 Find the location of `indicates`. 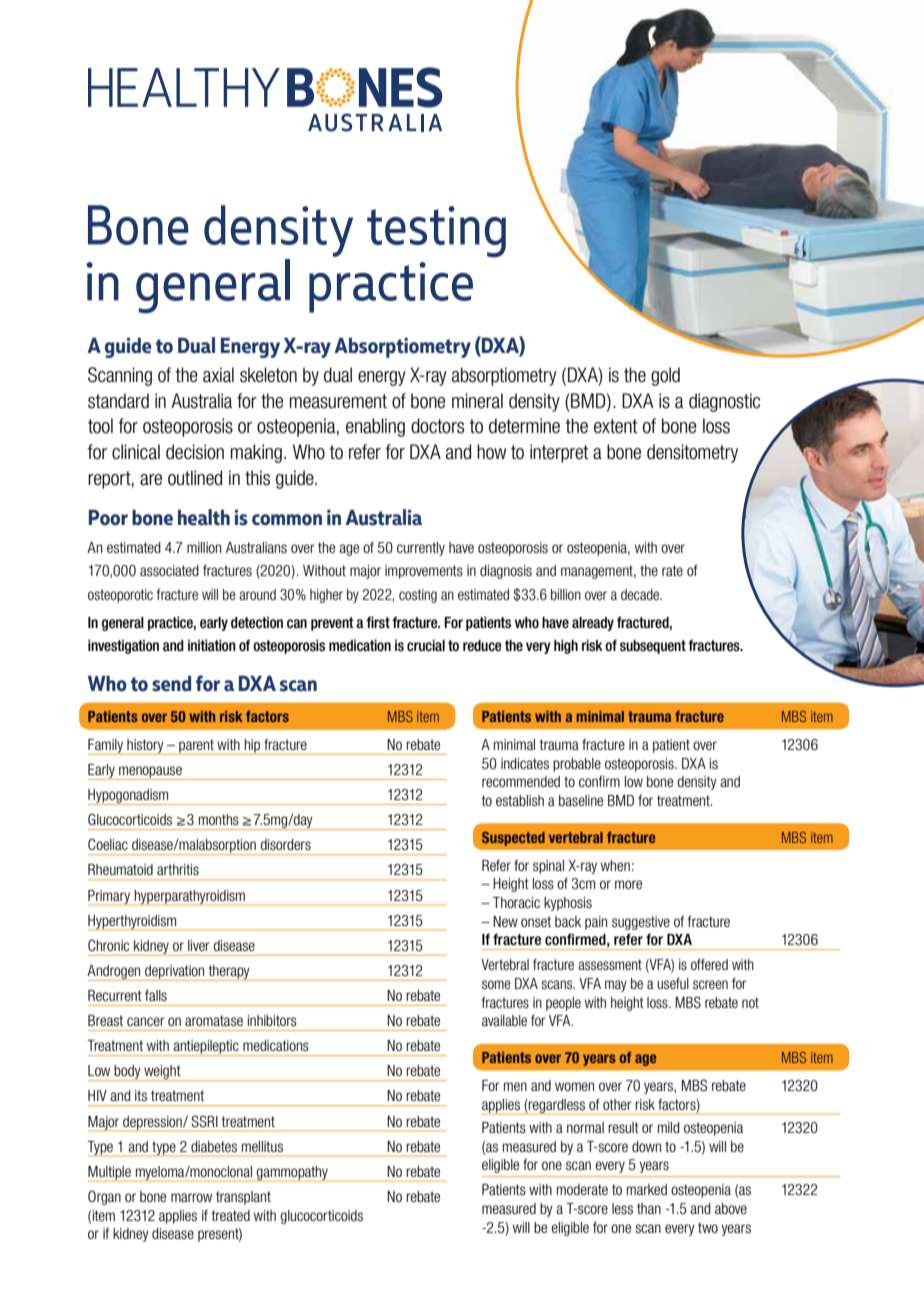

indicates is located at coordinates (525, 763).
